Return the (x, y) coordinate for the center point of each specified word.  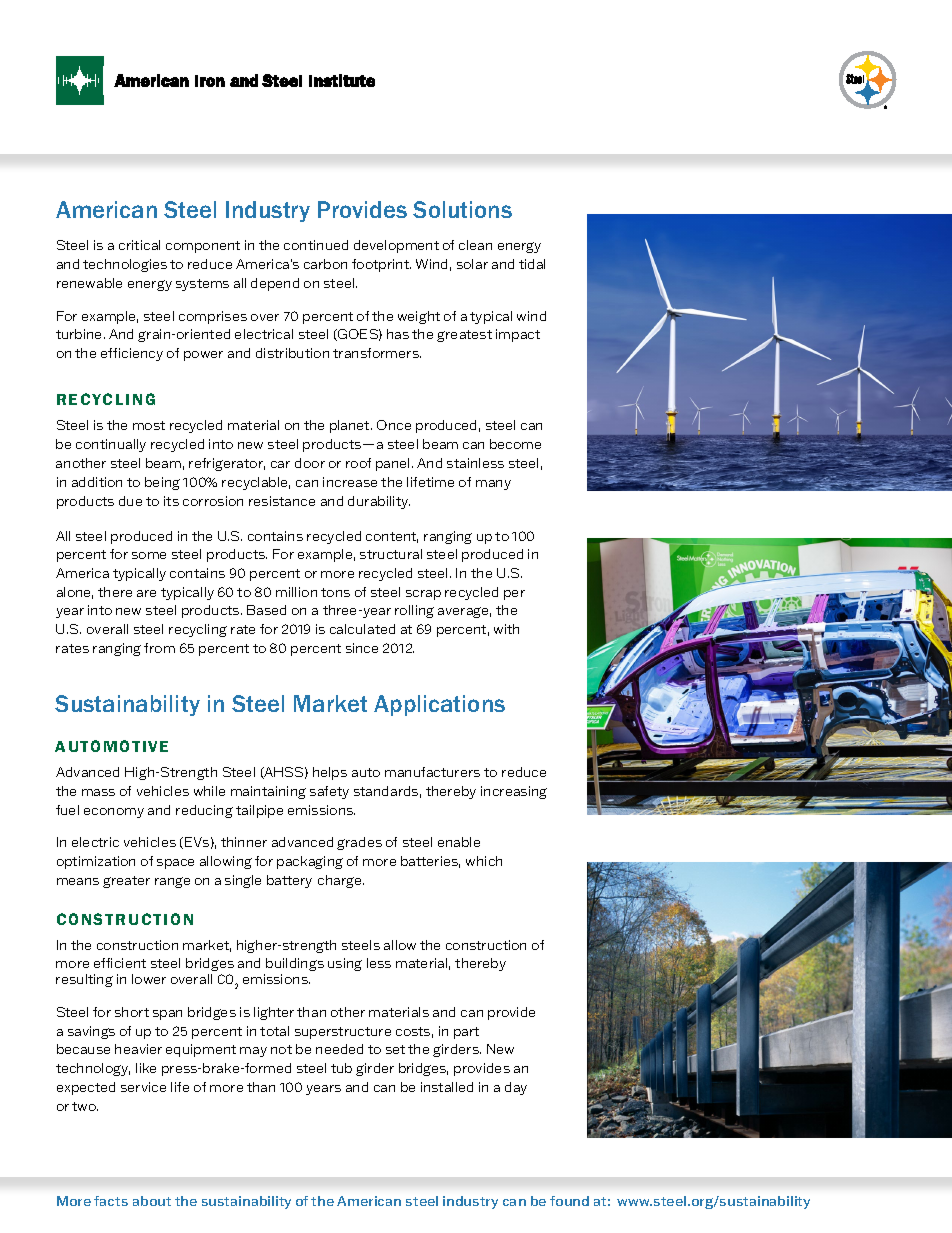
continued (316, 245)
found (569, 1201)
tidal (532, 264)
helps (330, 773)
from (159, 648)
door (310, 463)
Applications (439, 705)
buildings (295, 964)
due (130, 501)
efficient (120, 963)
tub (341, 1068)
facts (111, 1201)
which (484, 861)
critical (139, 245)
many (493, 485)
